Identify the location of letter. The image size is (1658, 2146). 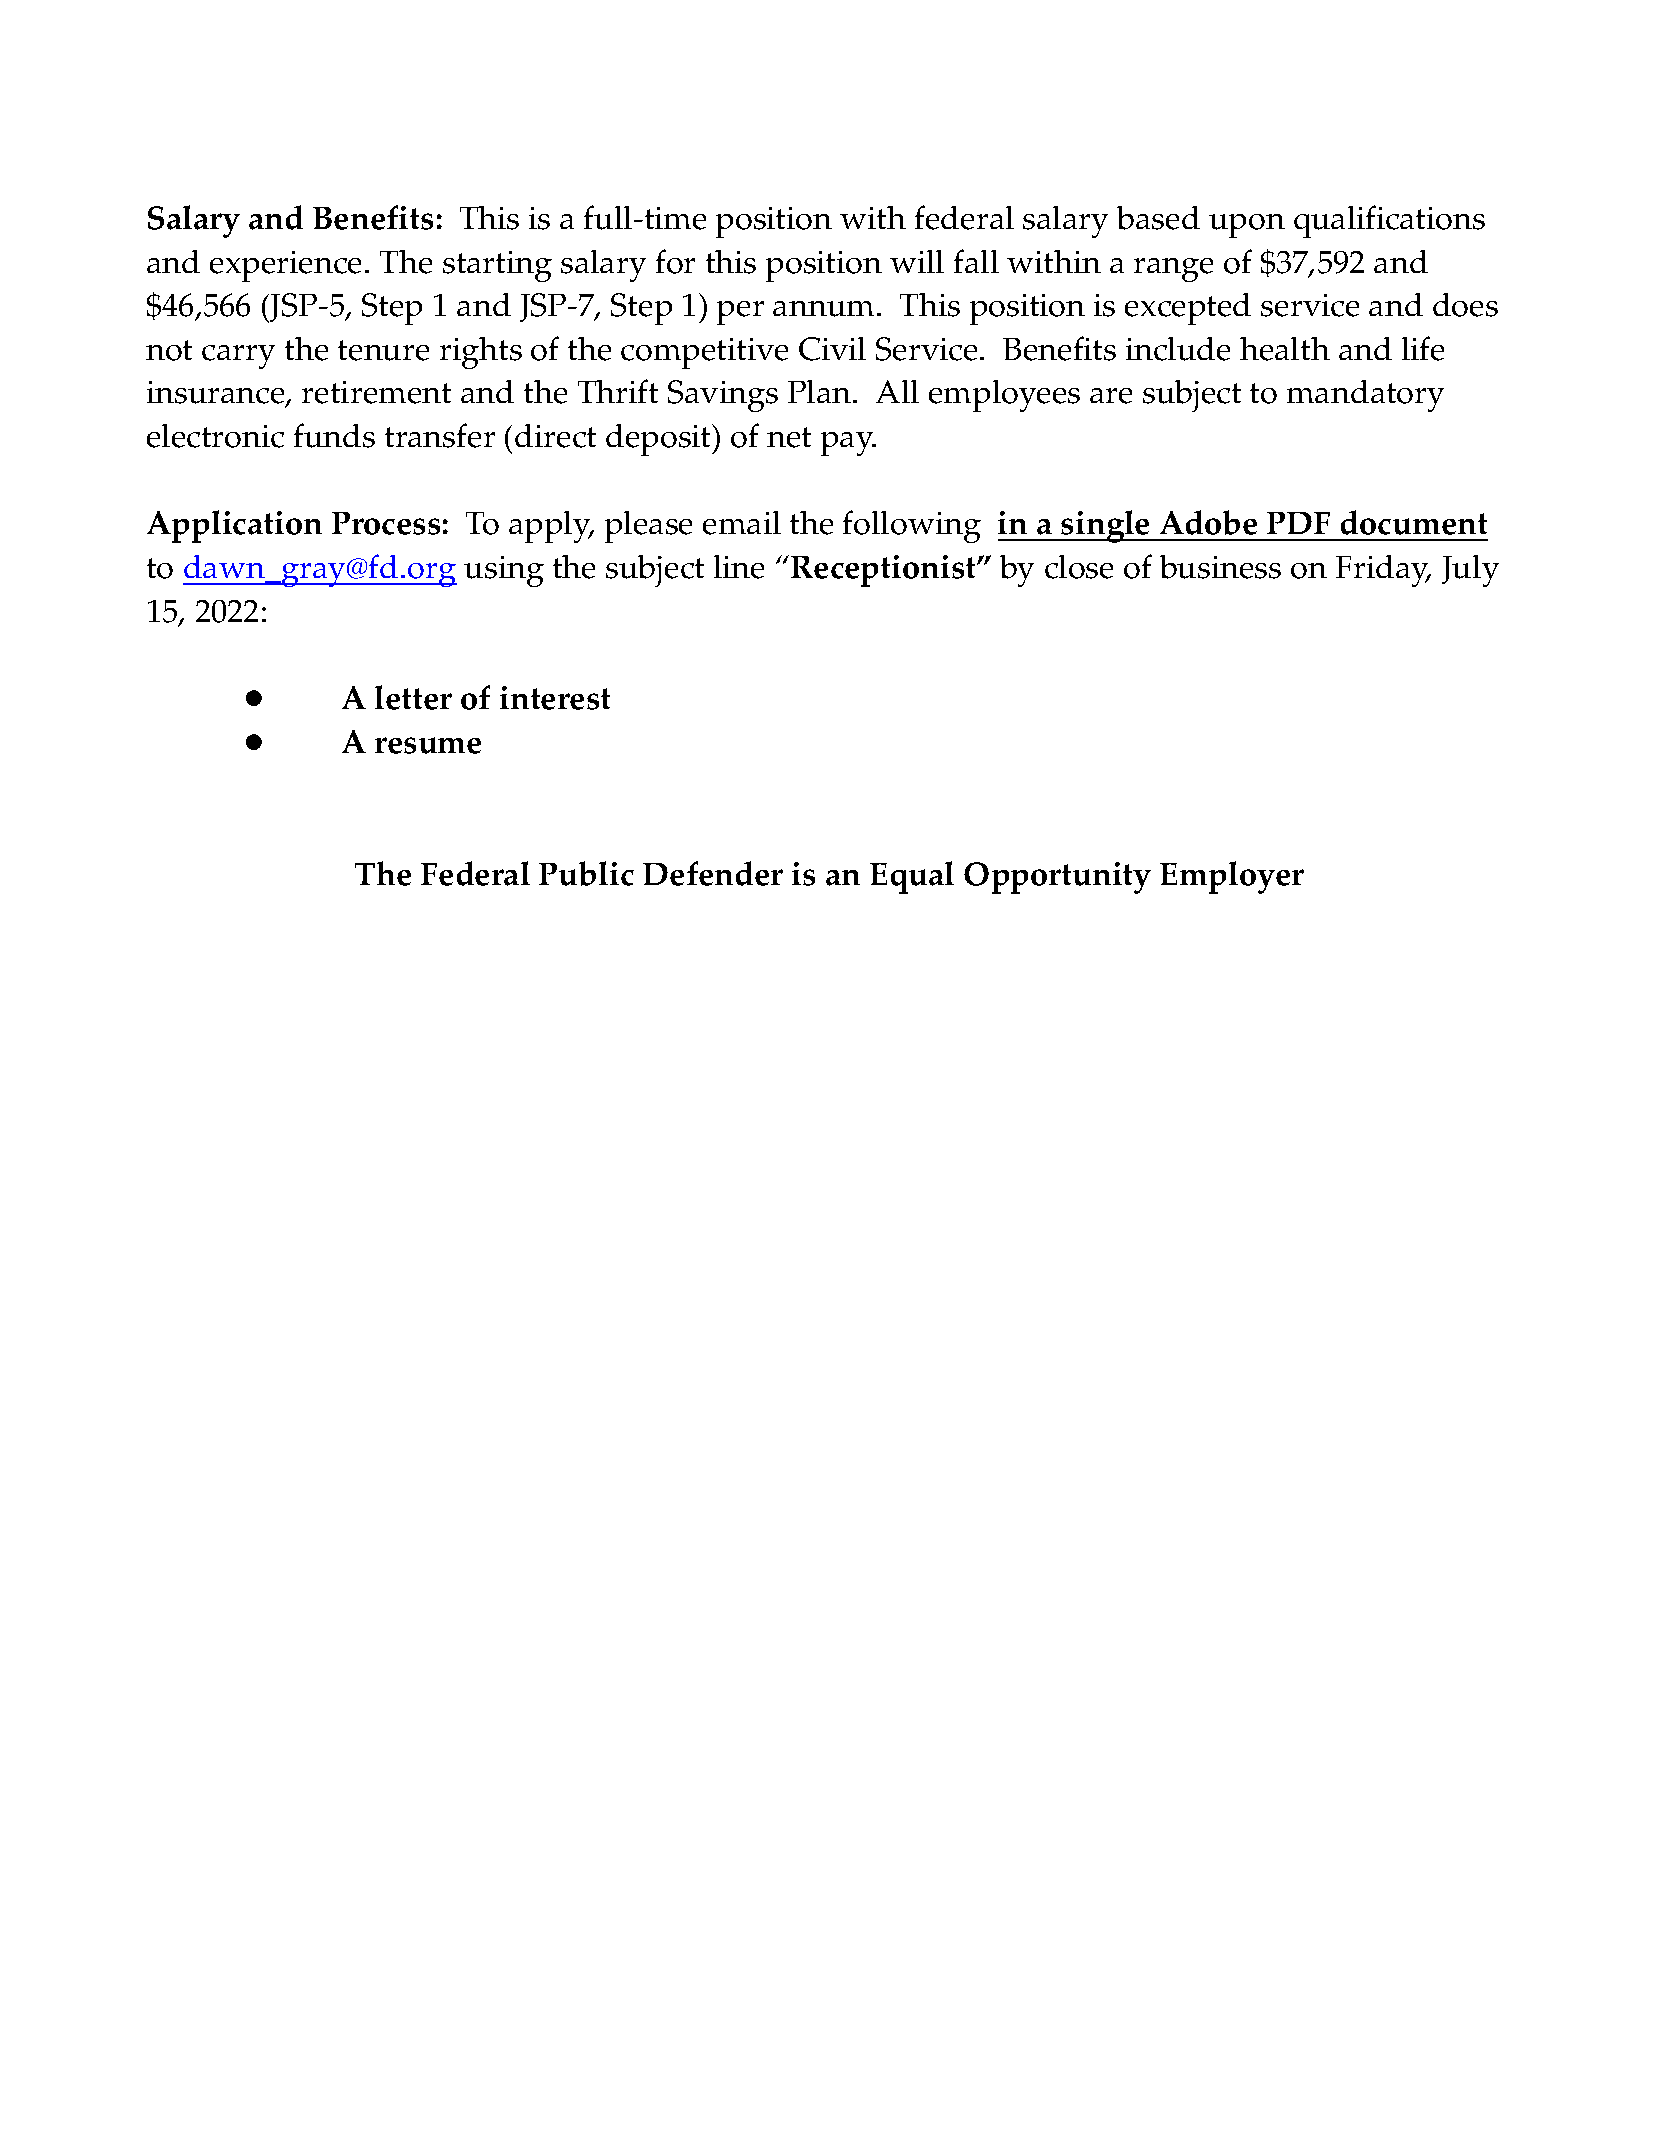
(413, 697).
